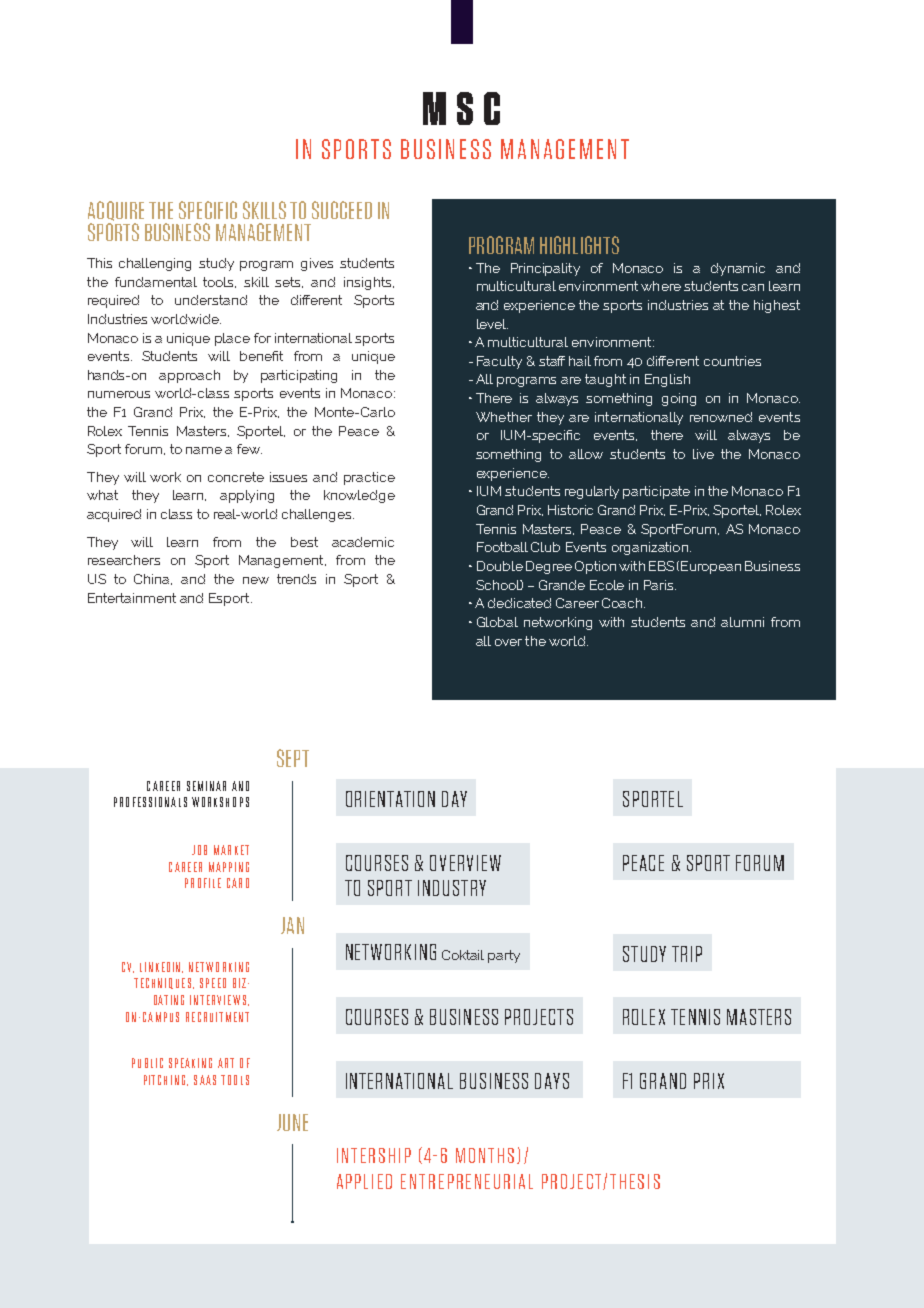  I want to click on alumni, so click(742, 622).
